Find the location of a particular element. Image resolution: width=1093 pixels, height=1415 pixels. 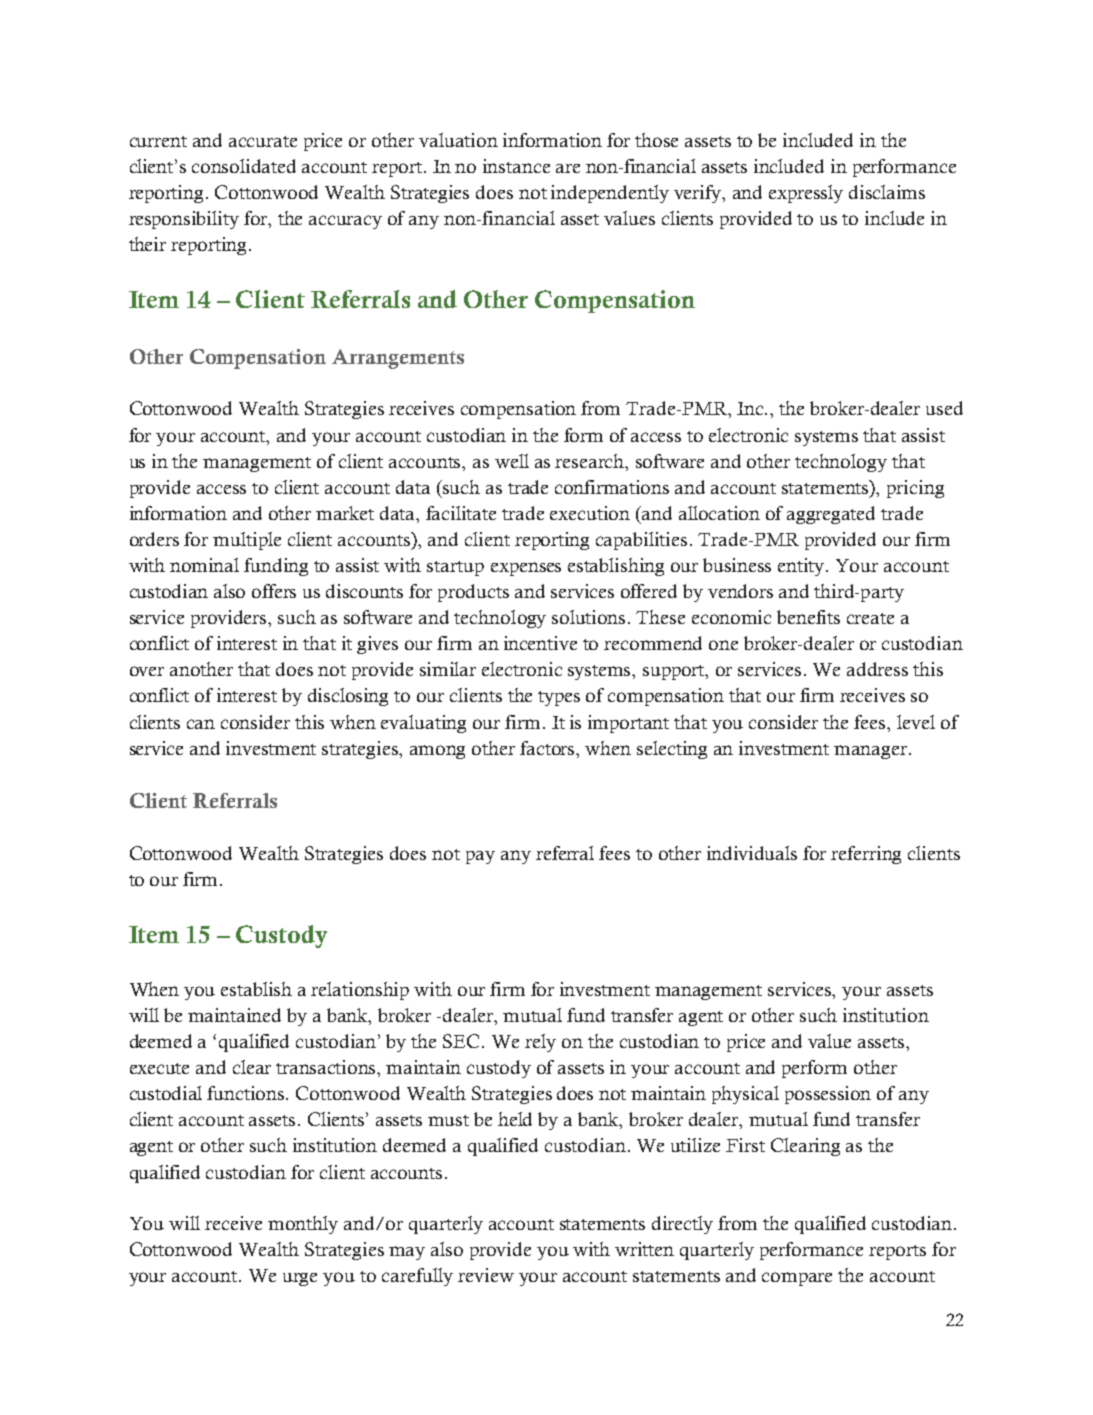

referring is located at coordinates (866, 855).
